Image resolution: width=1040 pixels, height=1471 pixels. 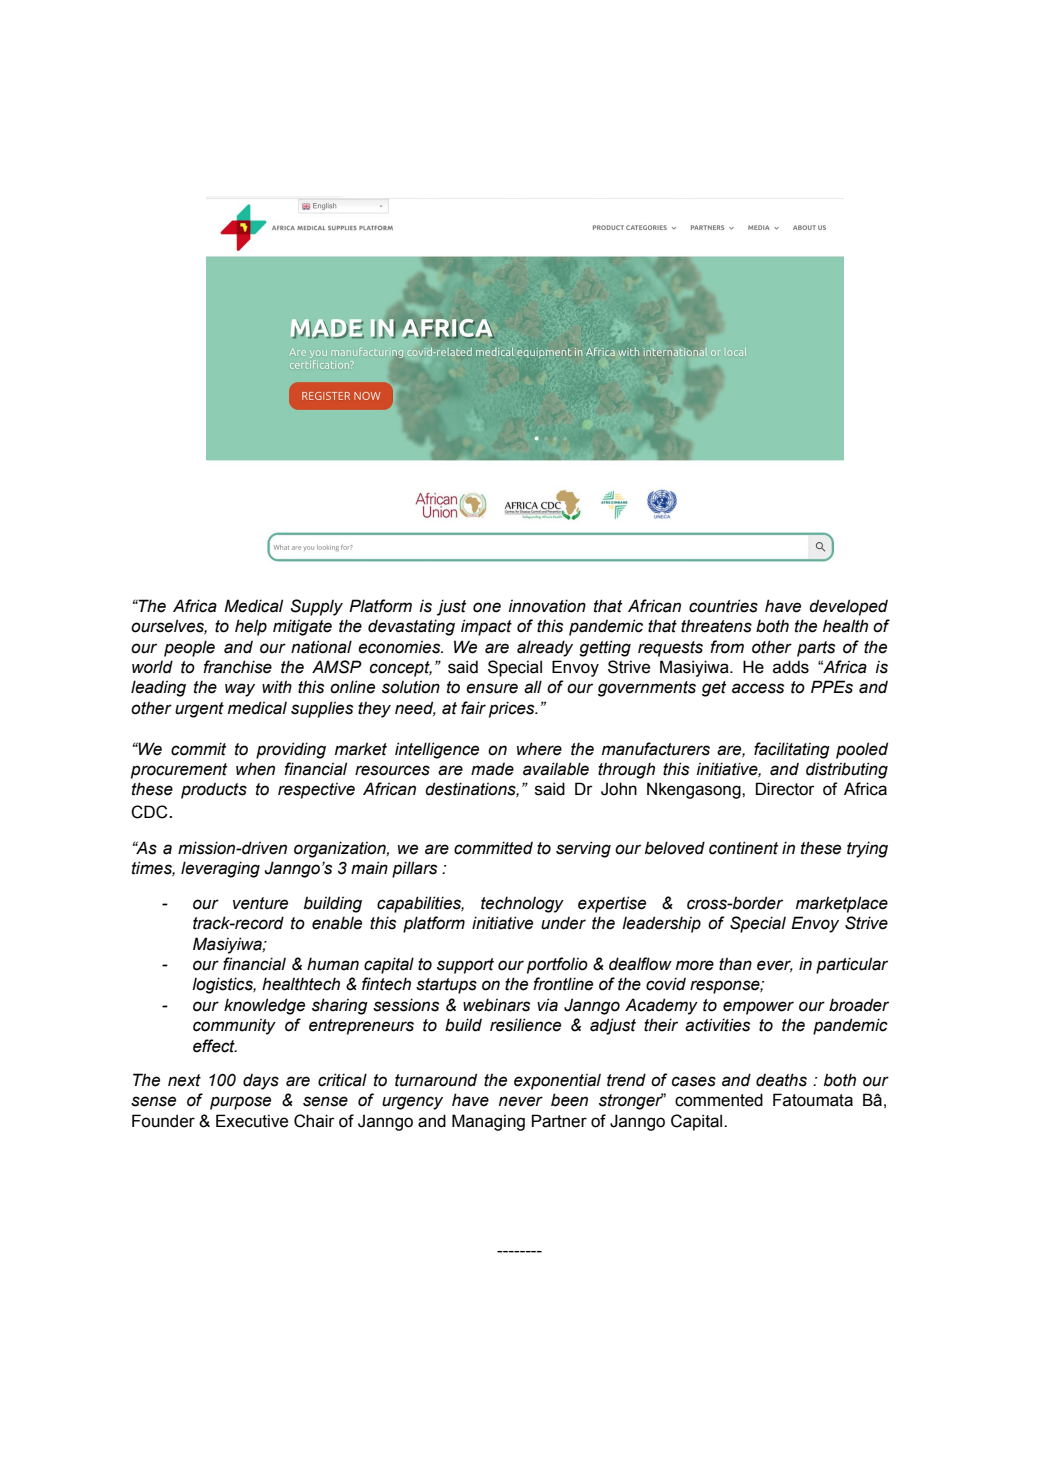 What do you see at coordinates (251, 627) in the document?
I see `help` at bounding box center [251, 627].
